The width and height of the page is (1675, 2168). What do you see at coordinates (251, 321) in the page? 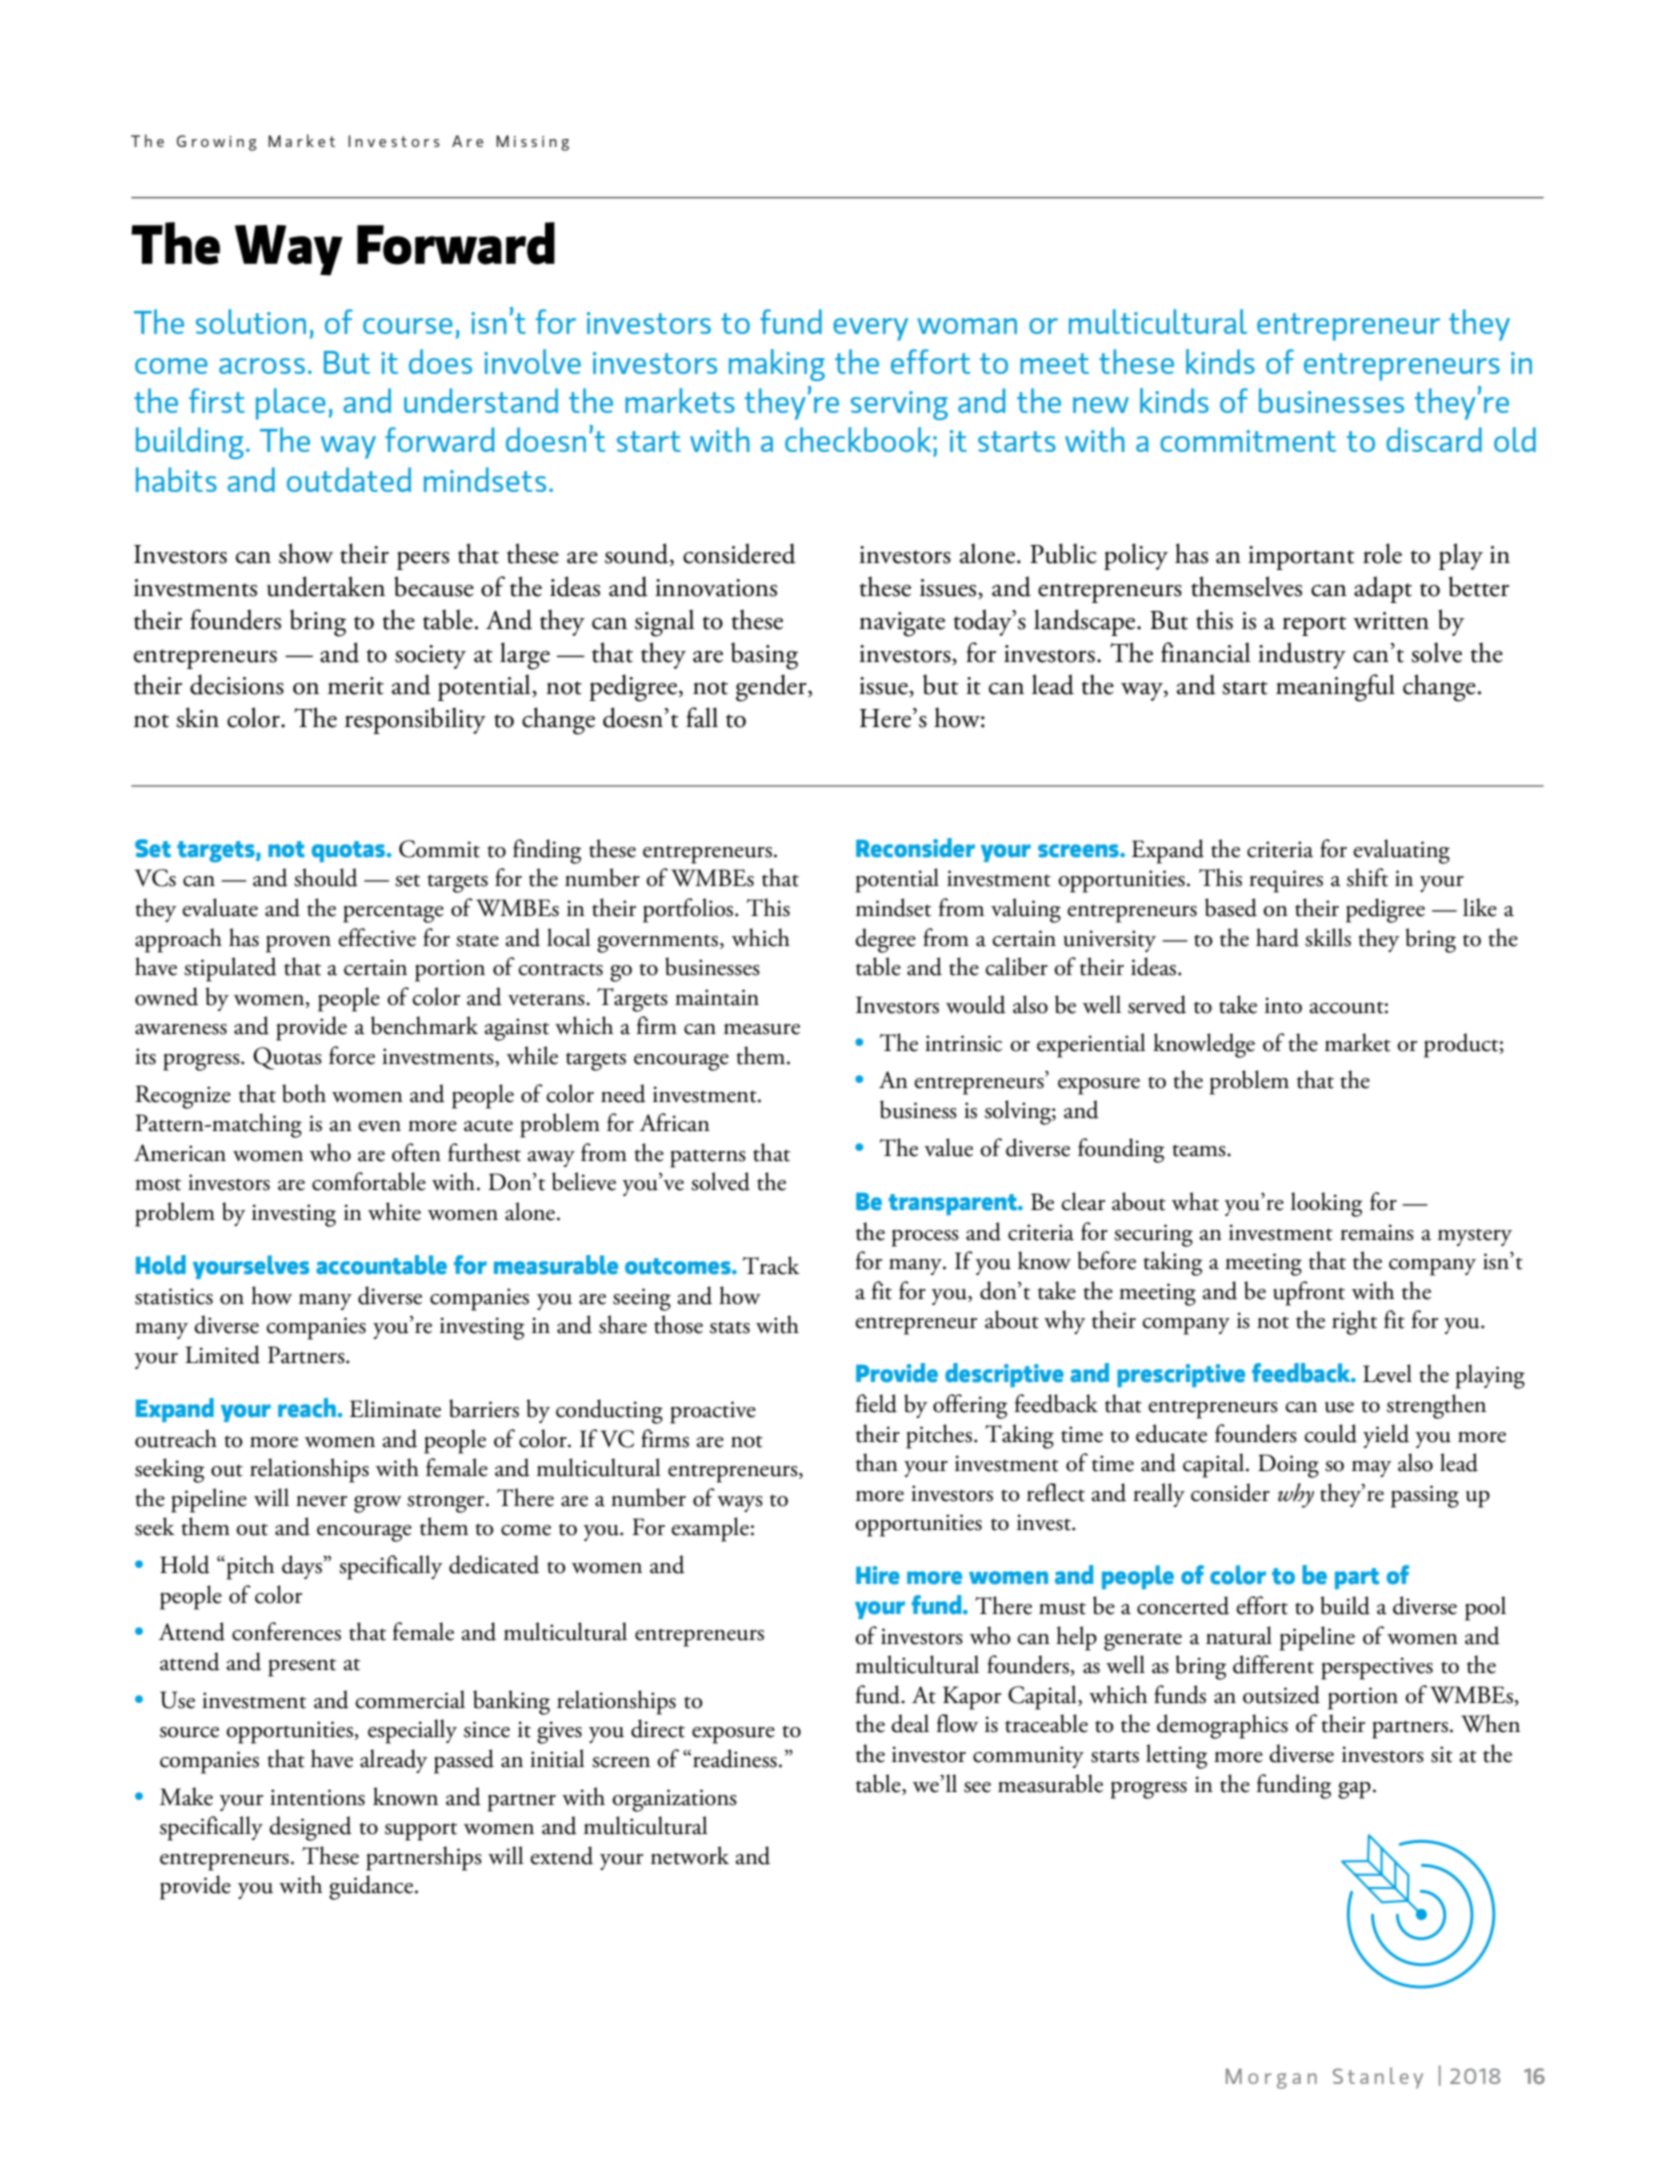
I see `solution` at bounding box center [251, 321].
